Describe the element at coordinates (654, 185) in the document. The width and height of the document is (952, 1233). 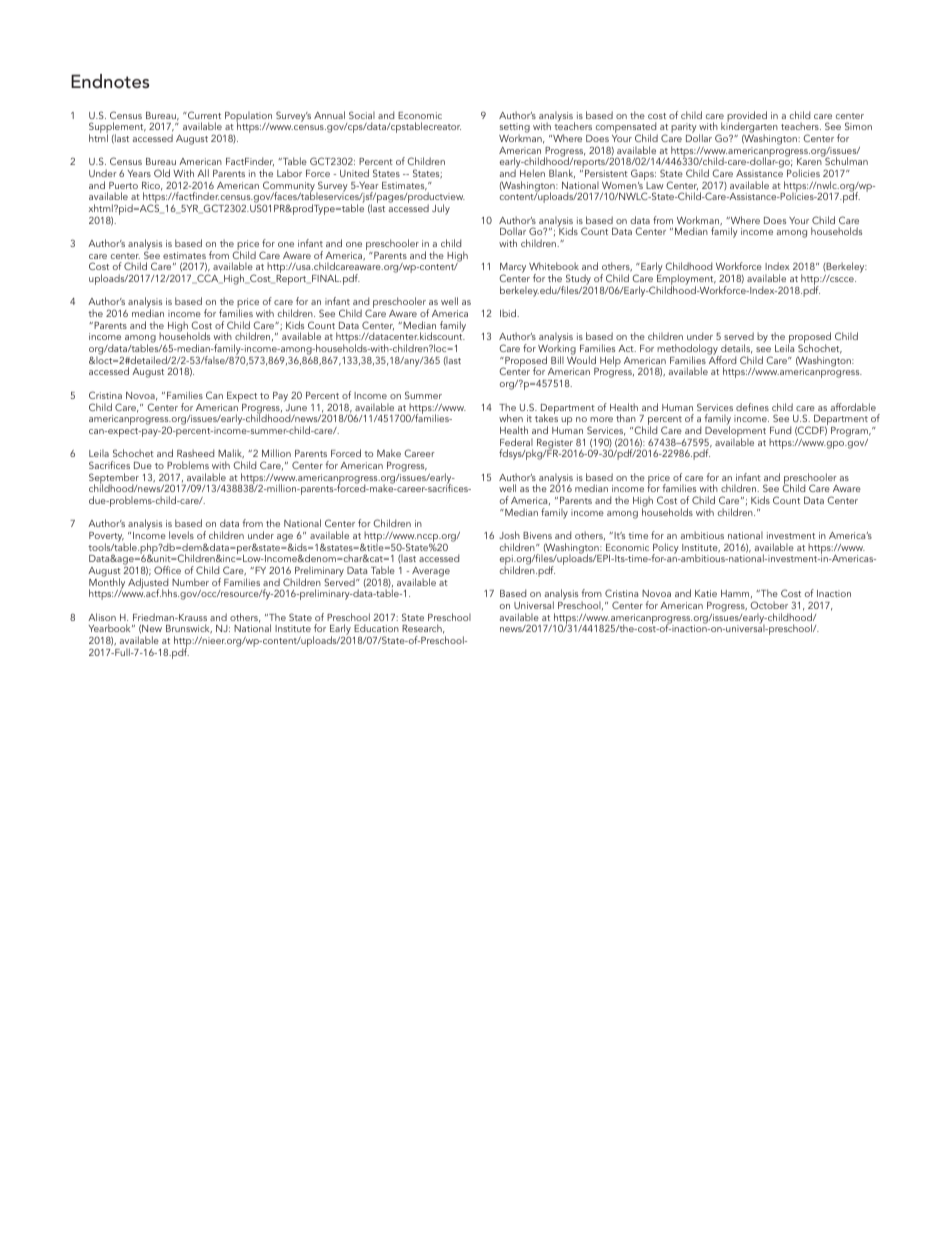
I see `Law` at that location.
